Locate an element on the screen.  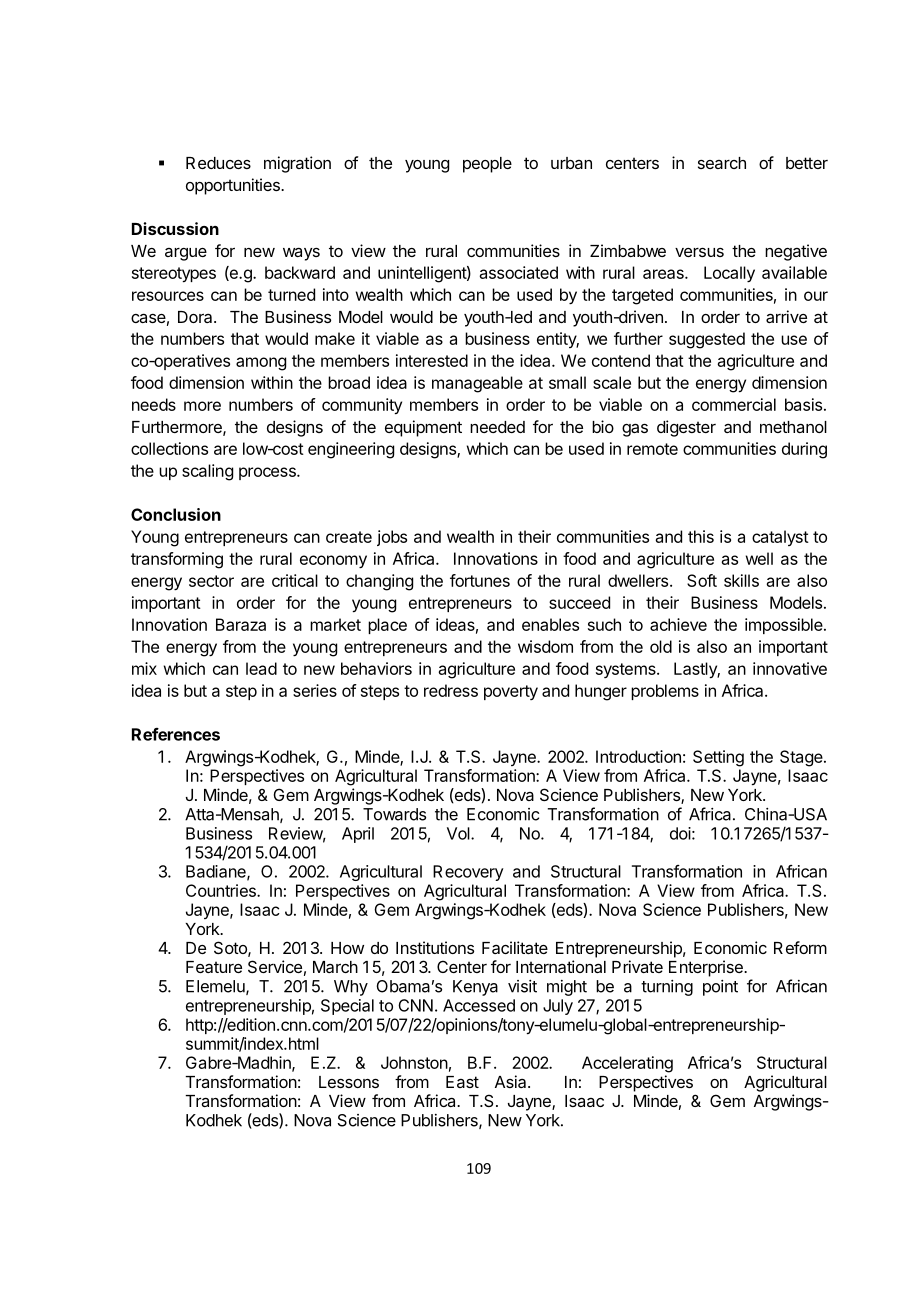
commercial is located at coordinates (734, 404).
